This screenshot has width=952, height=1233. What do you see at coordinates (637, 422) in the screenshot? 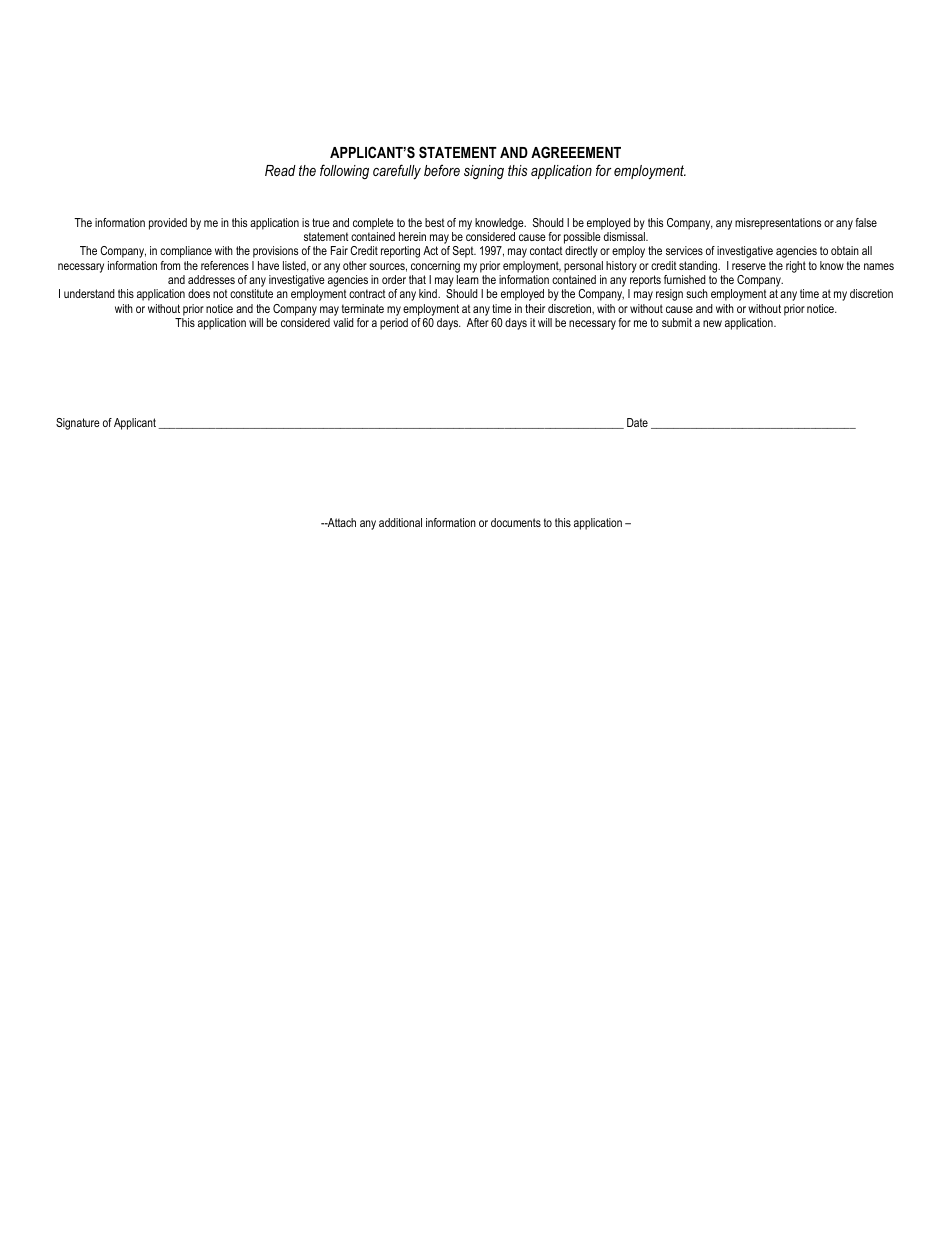
I see `Date` at bounding box center [637, 422].
